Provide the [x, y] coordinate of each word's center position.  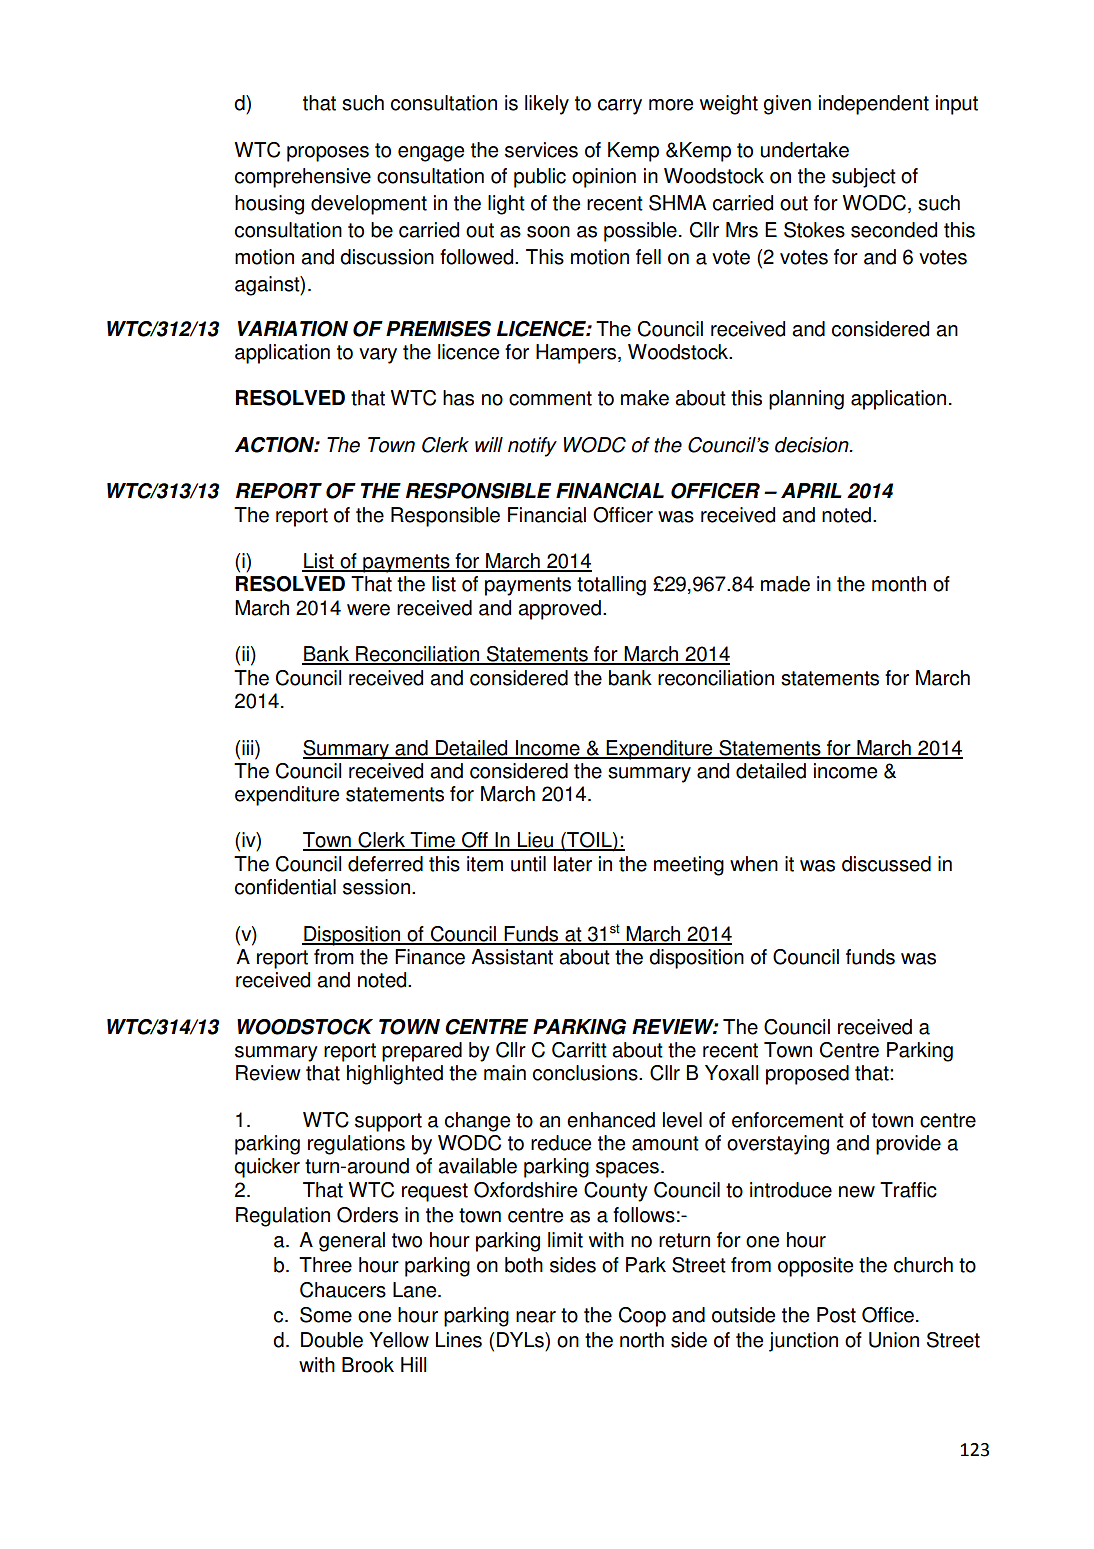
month [899, 584]
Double [332, 1340]
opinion [604, 178]
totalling [611, 586]
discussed [886, 864]
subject [864, 178]
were [368, 610]
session [376, 887]
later [573, 864]
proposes [328, 154]
